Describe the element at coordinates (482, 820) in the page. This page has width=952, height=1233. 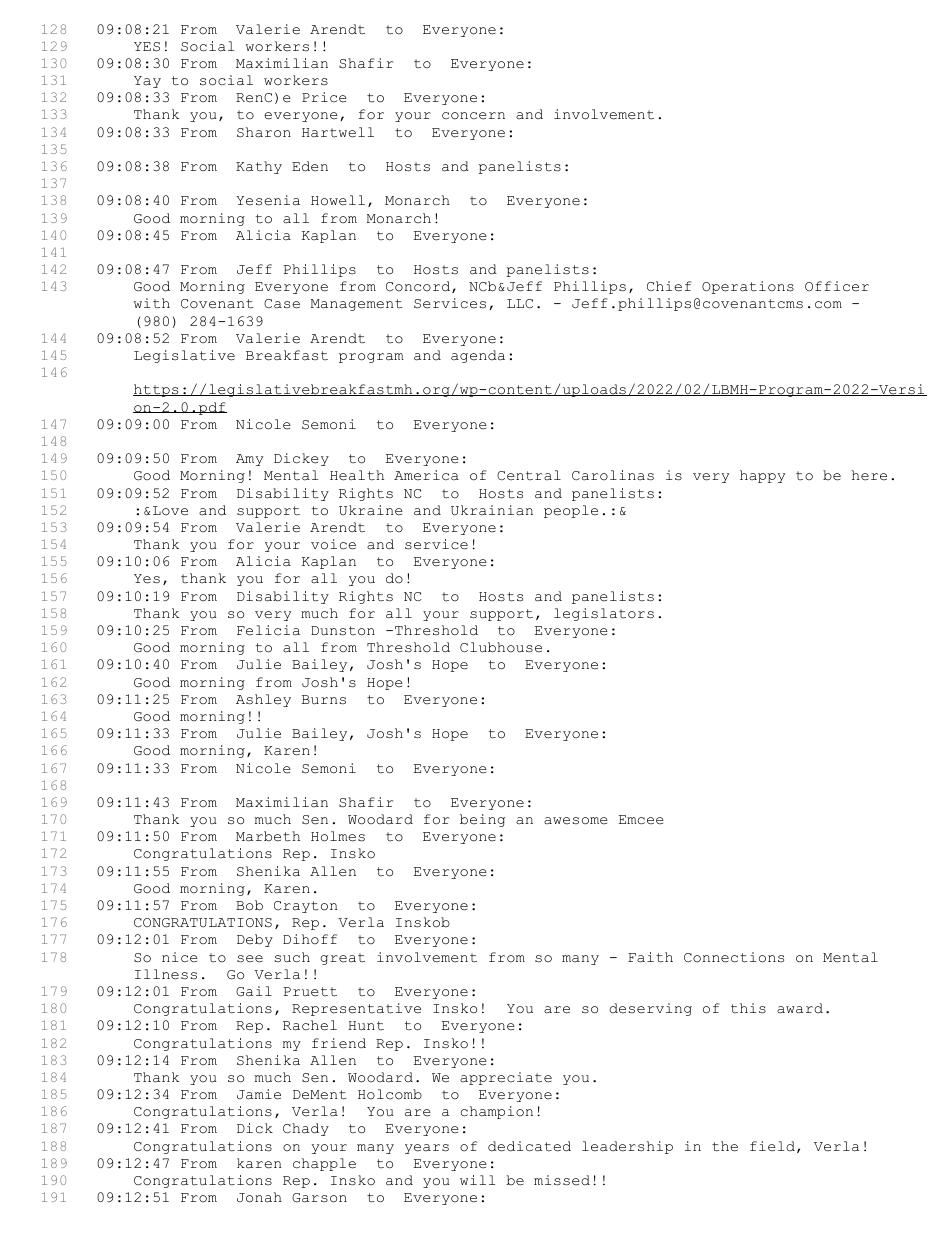
I see `being` at that location.
